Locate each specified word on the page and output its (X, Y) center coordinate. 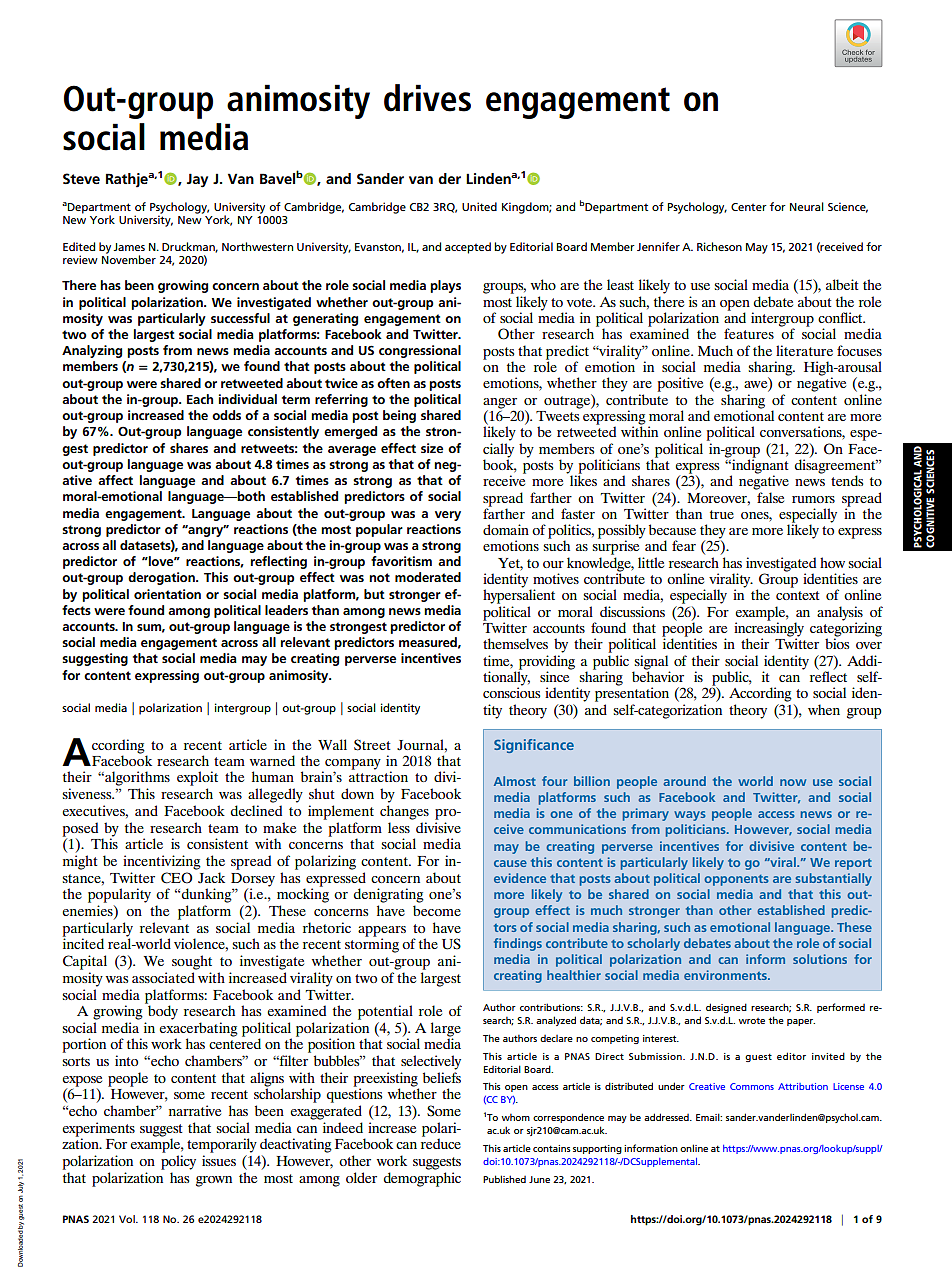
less (399, 827)
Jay (197, 180)
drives (427, 98)
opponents (736, 880)
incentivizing (162, 862)
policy (178, 1162)
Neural (807, 206)
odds (226, 415)
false (770, 497)
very (448, 516)
